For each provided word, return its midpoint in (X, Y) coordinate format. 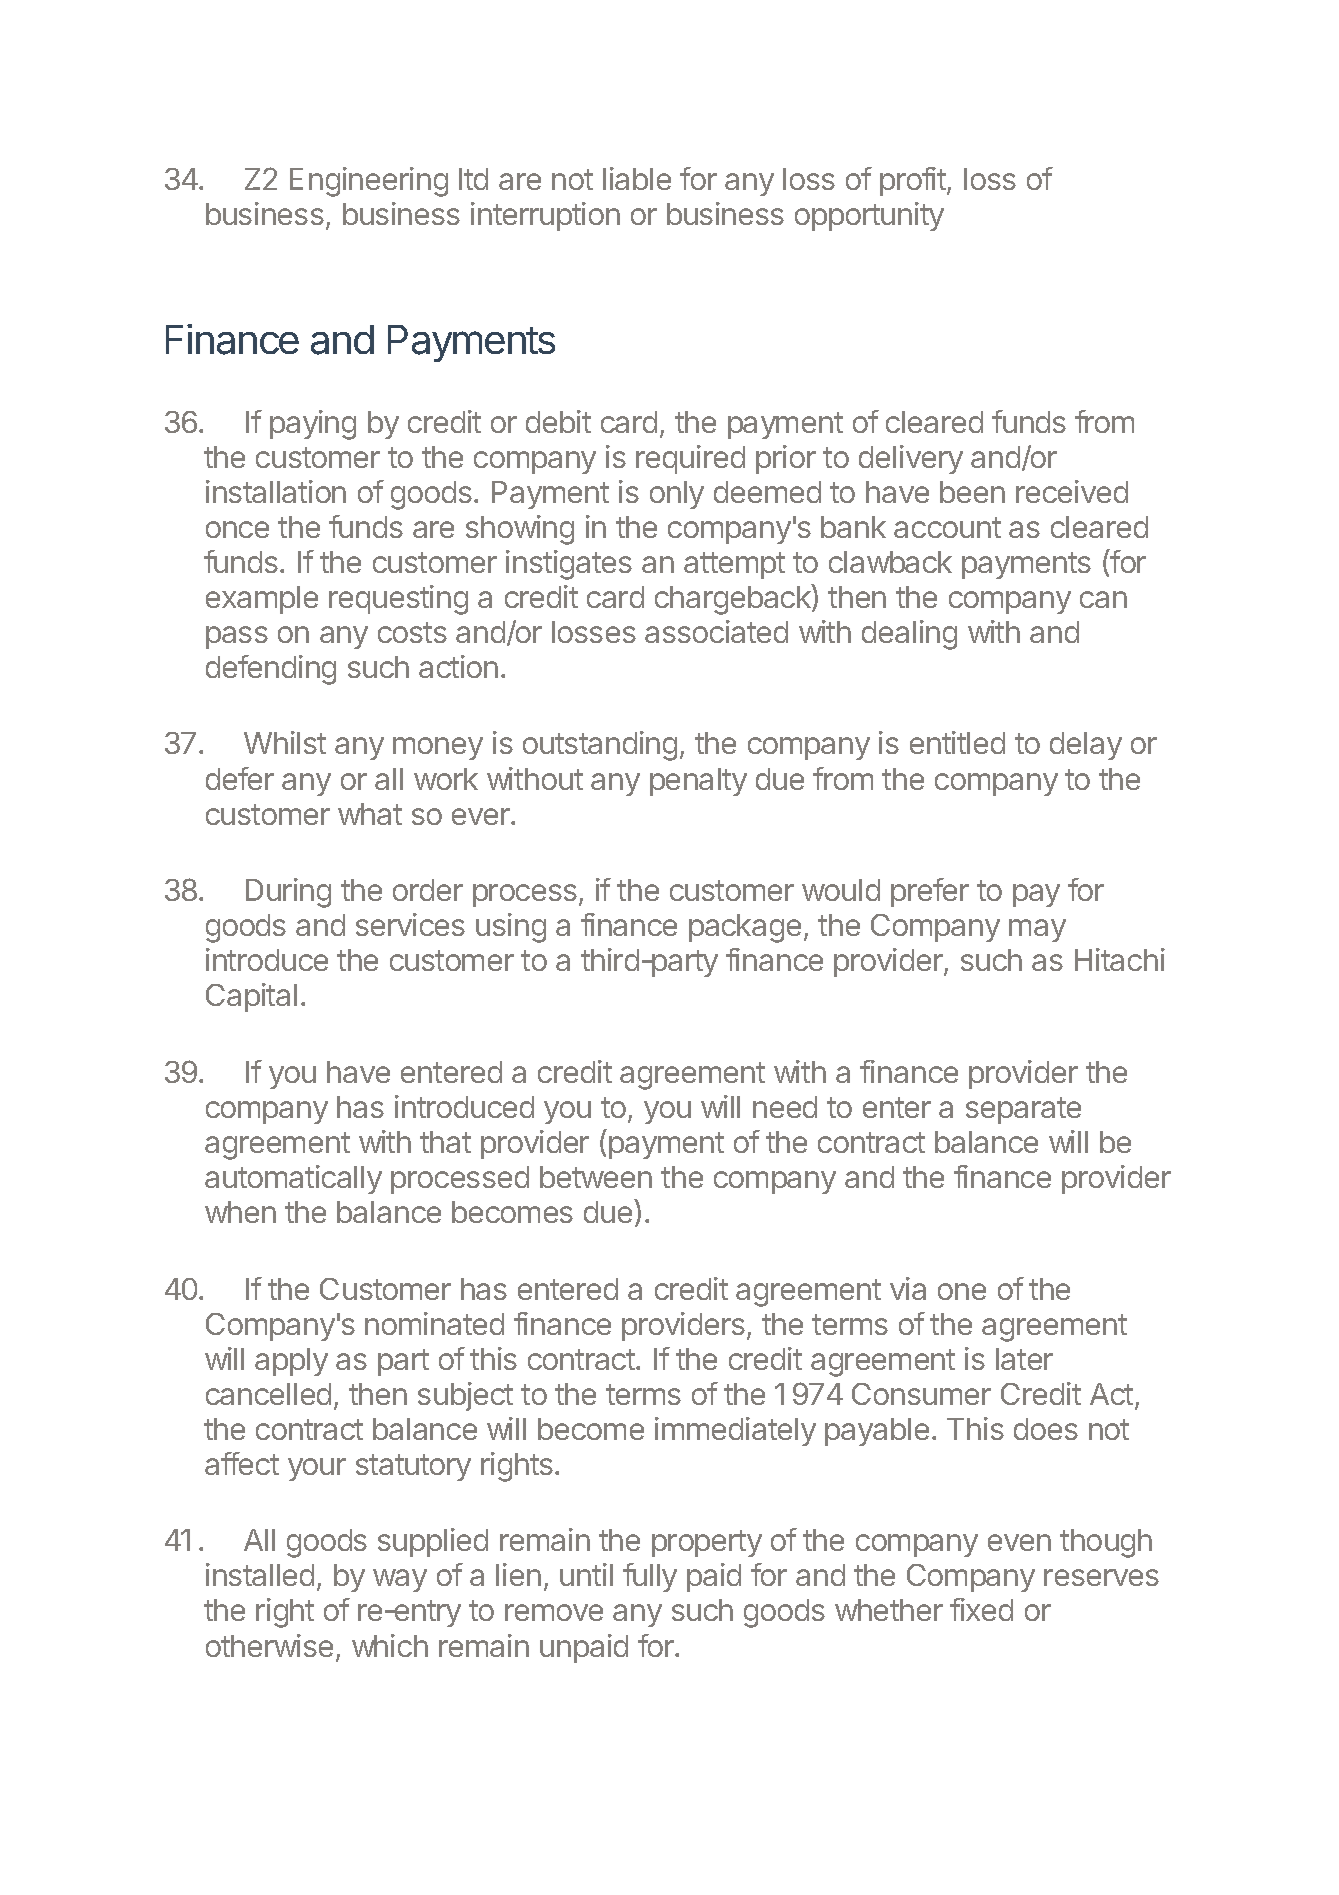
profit (914, 181)
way (400, 1580)
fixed (981, 1609)
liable (637, 178)
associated (716, 631)
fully (650, 1577)
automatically (293, 1179)
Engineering (369, 182)
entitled (957, 742)
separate (1023, 1110)
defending (271, 670)
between (596, 1177)
